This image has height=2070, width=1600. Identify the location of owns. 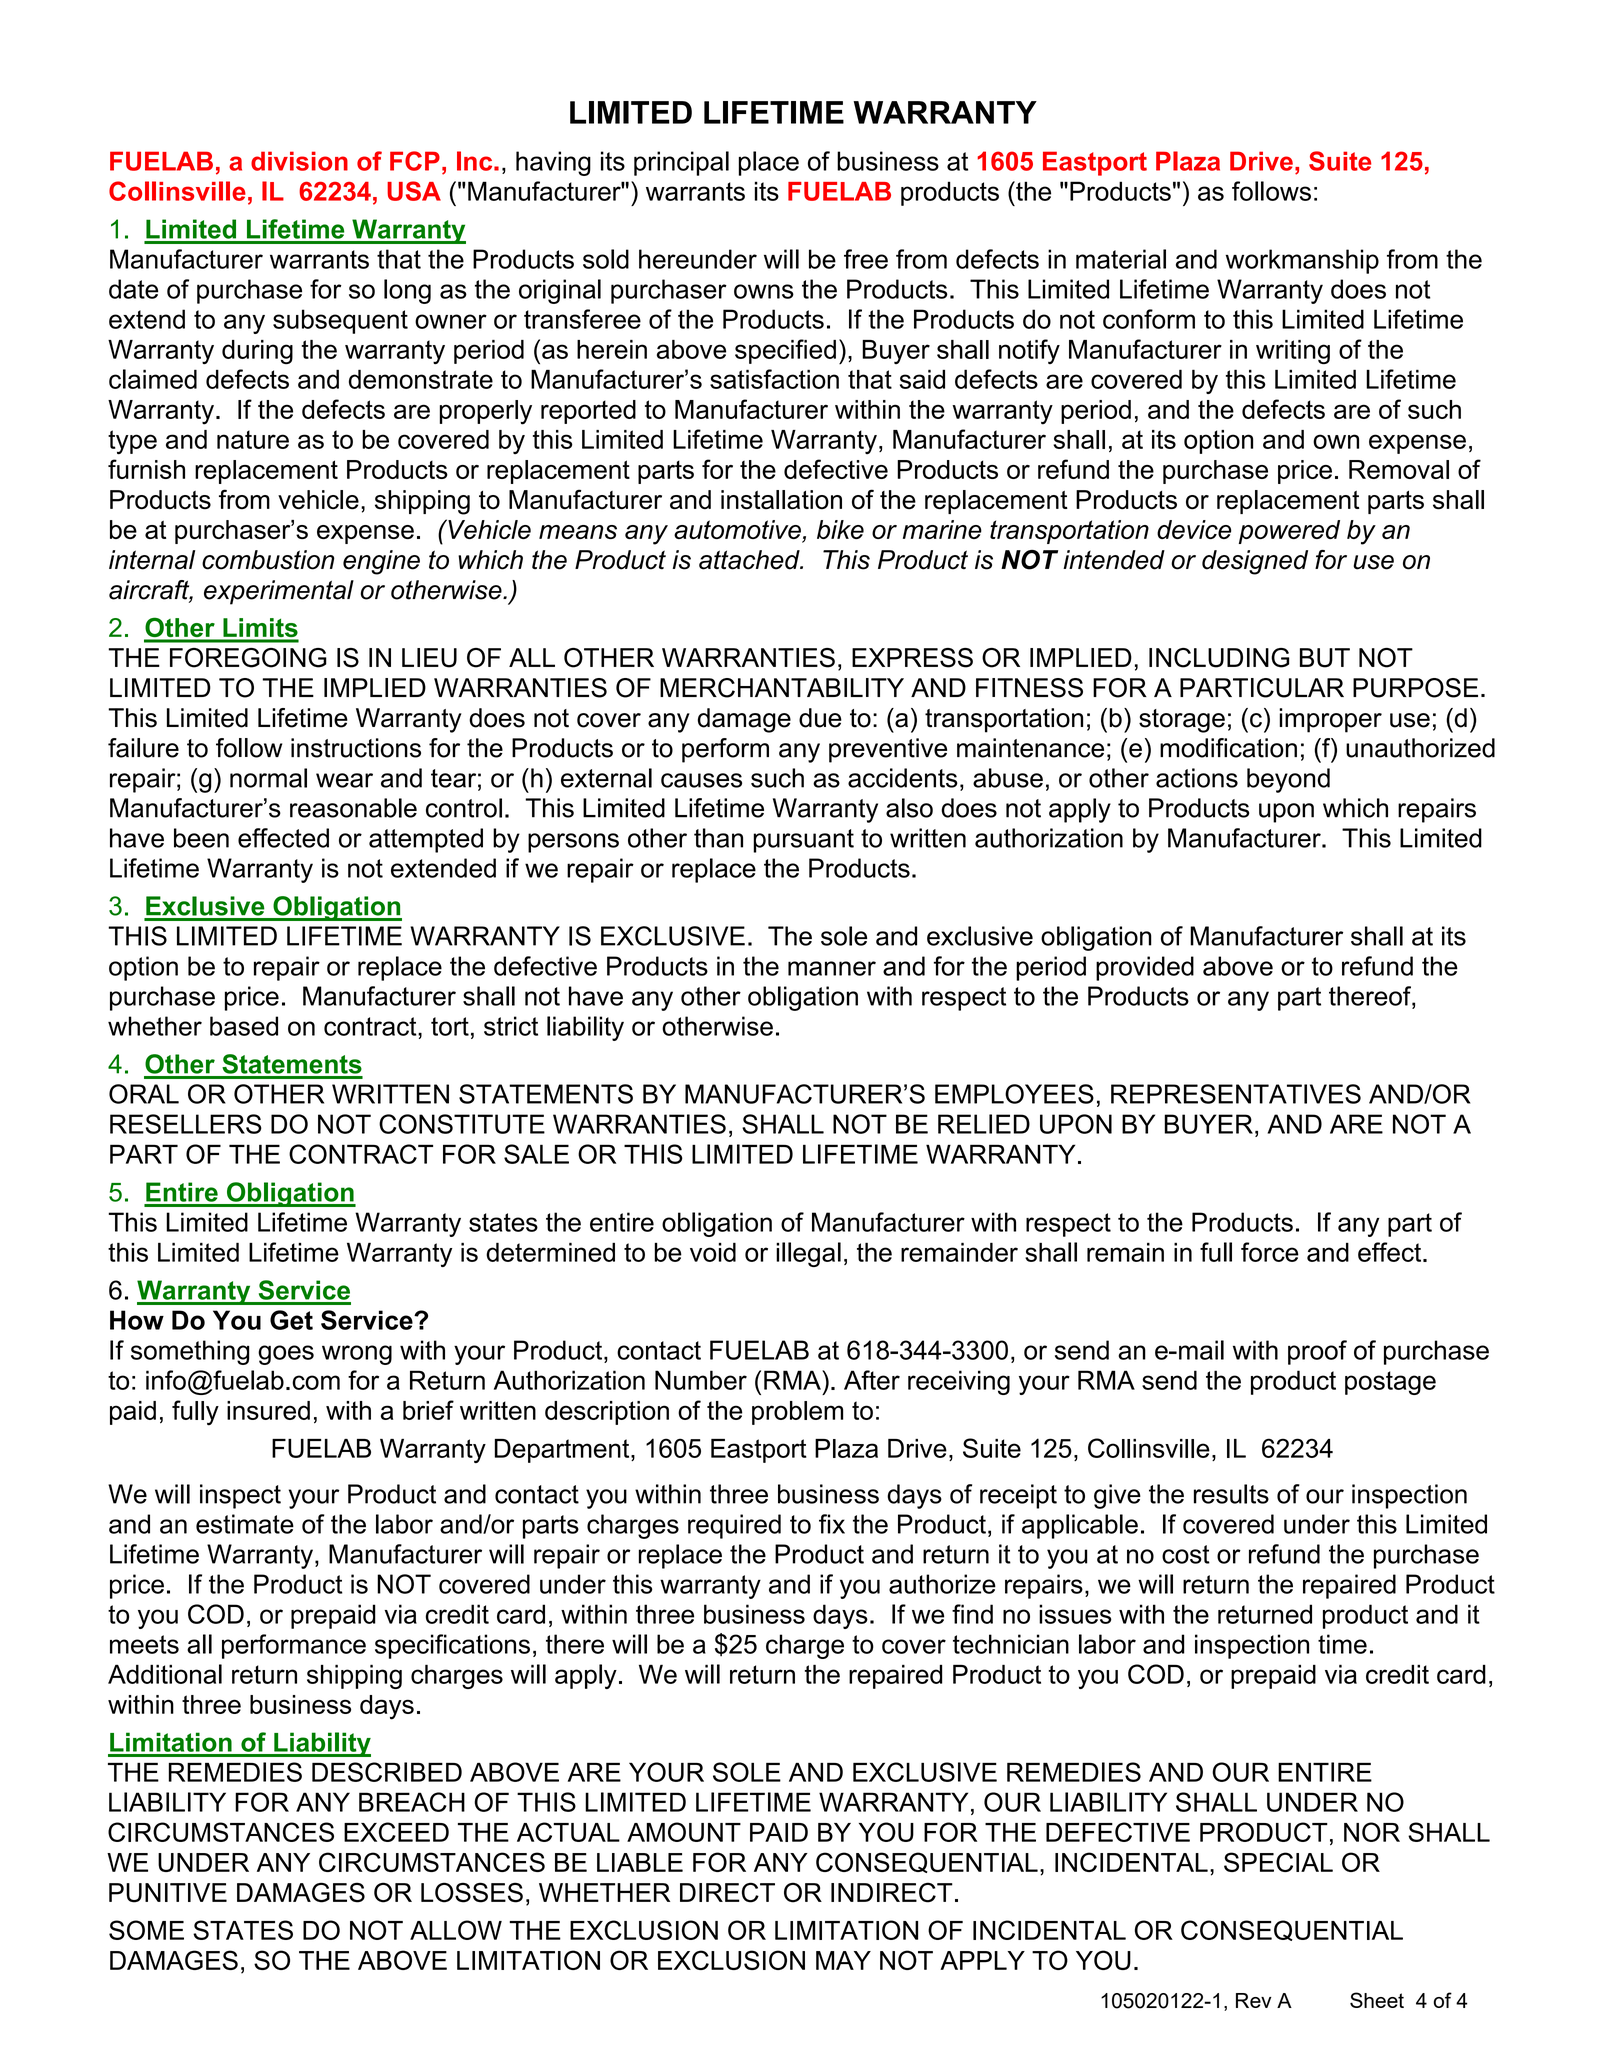
(764, 291).
